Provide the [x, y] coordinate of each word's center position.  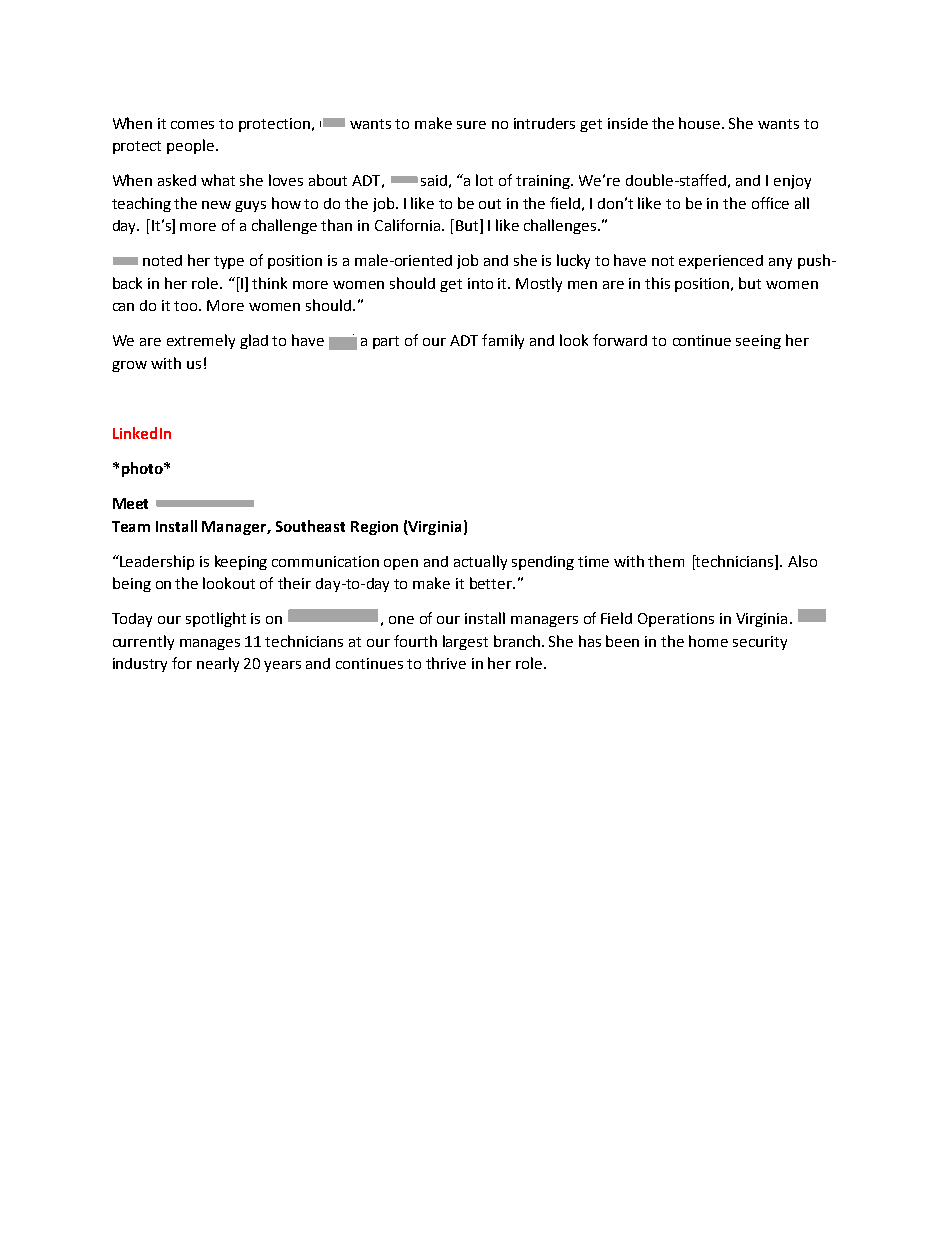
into [480, 283]
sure [471, 125]
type [229, 262]
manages [210, 644]
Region [374, 528]
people [192, 146]
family [503, 341]
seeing [758, 342]
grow [129, 366]
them [666, 561]
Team [131, 526]
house [701, 123]
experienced [721, 262]
